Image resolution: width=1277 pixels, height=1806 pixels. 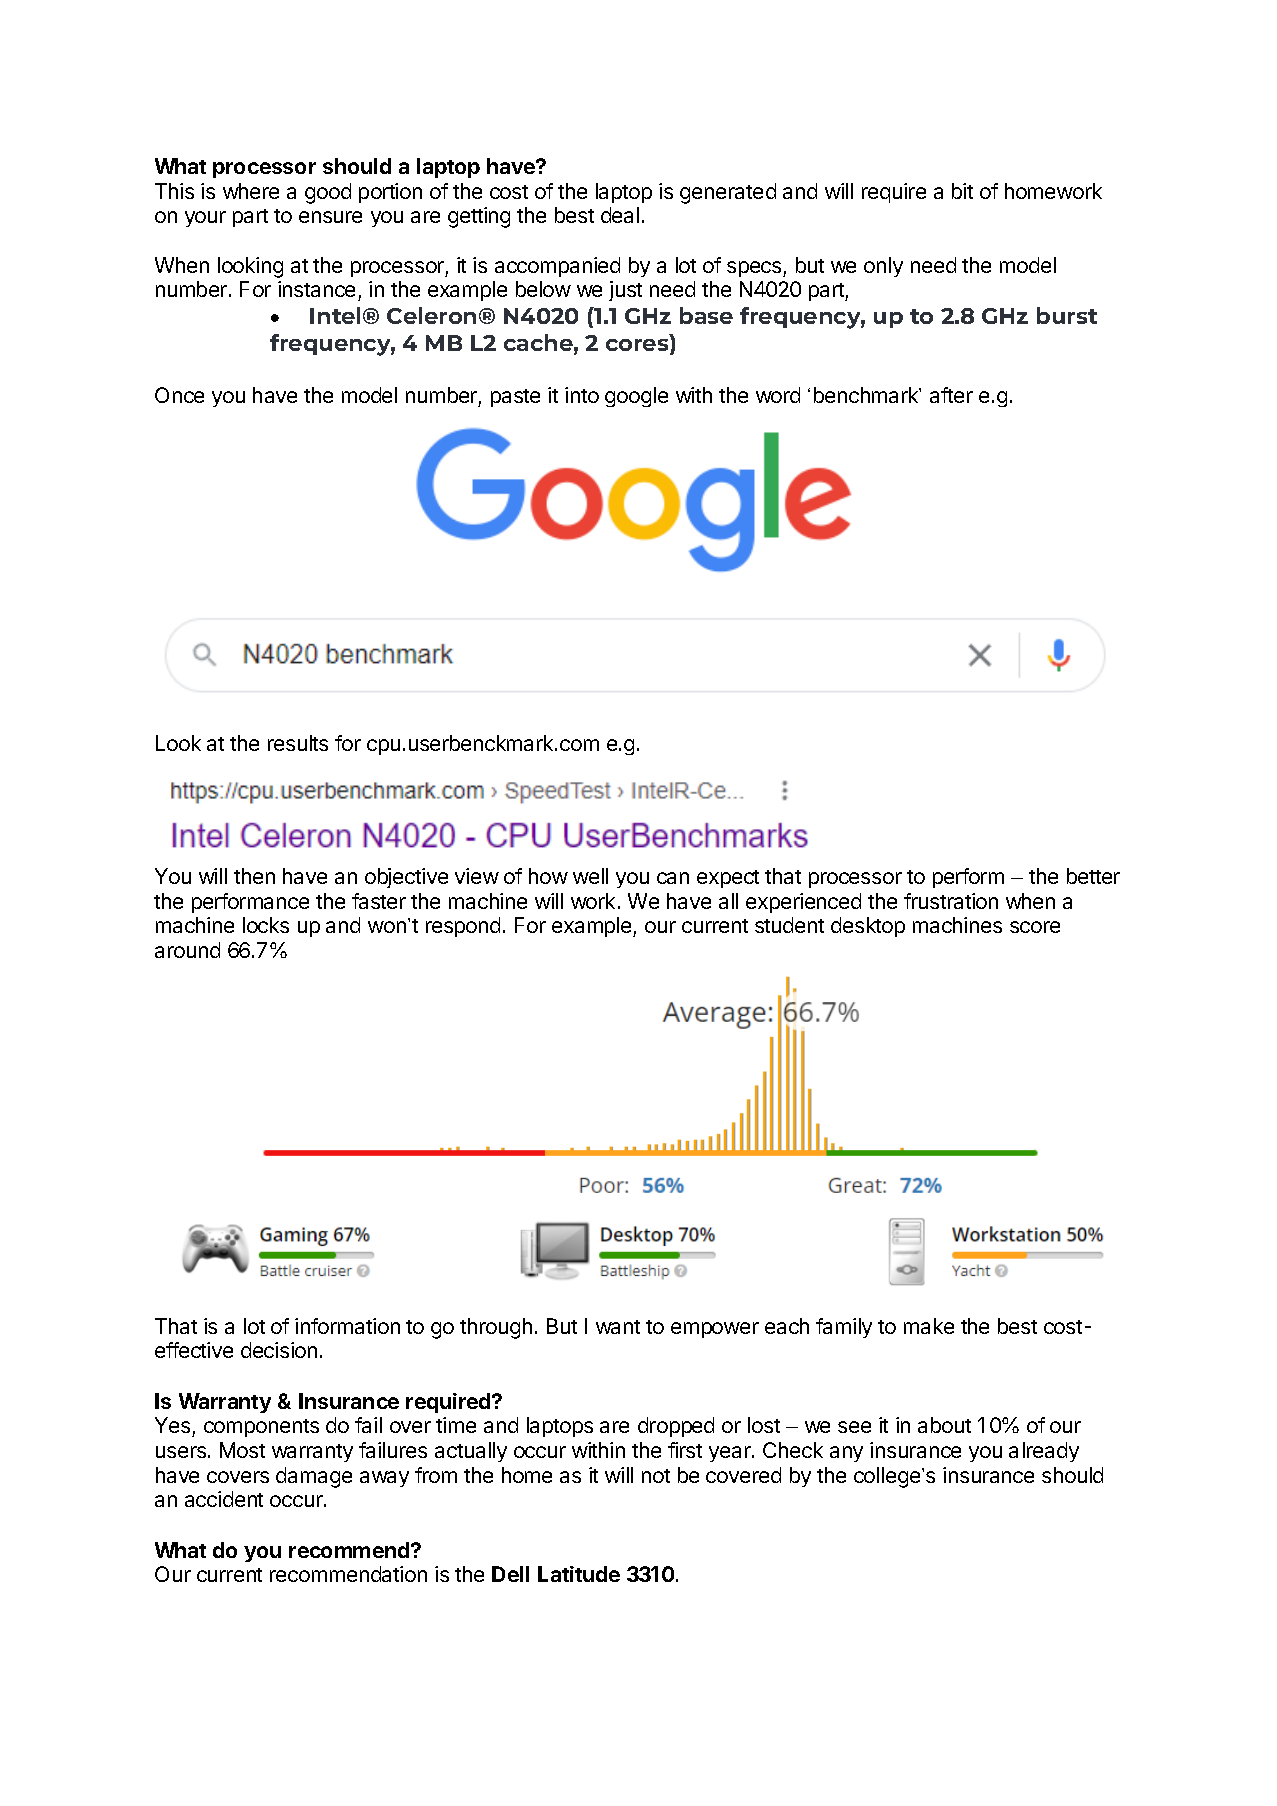 What do you see at coordinates (1093, 876) in the screenshot?
I see `better` at bounding box center [1093, 876].
